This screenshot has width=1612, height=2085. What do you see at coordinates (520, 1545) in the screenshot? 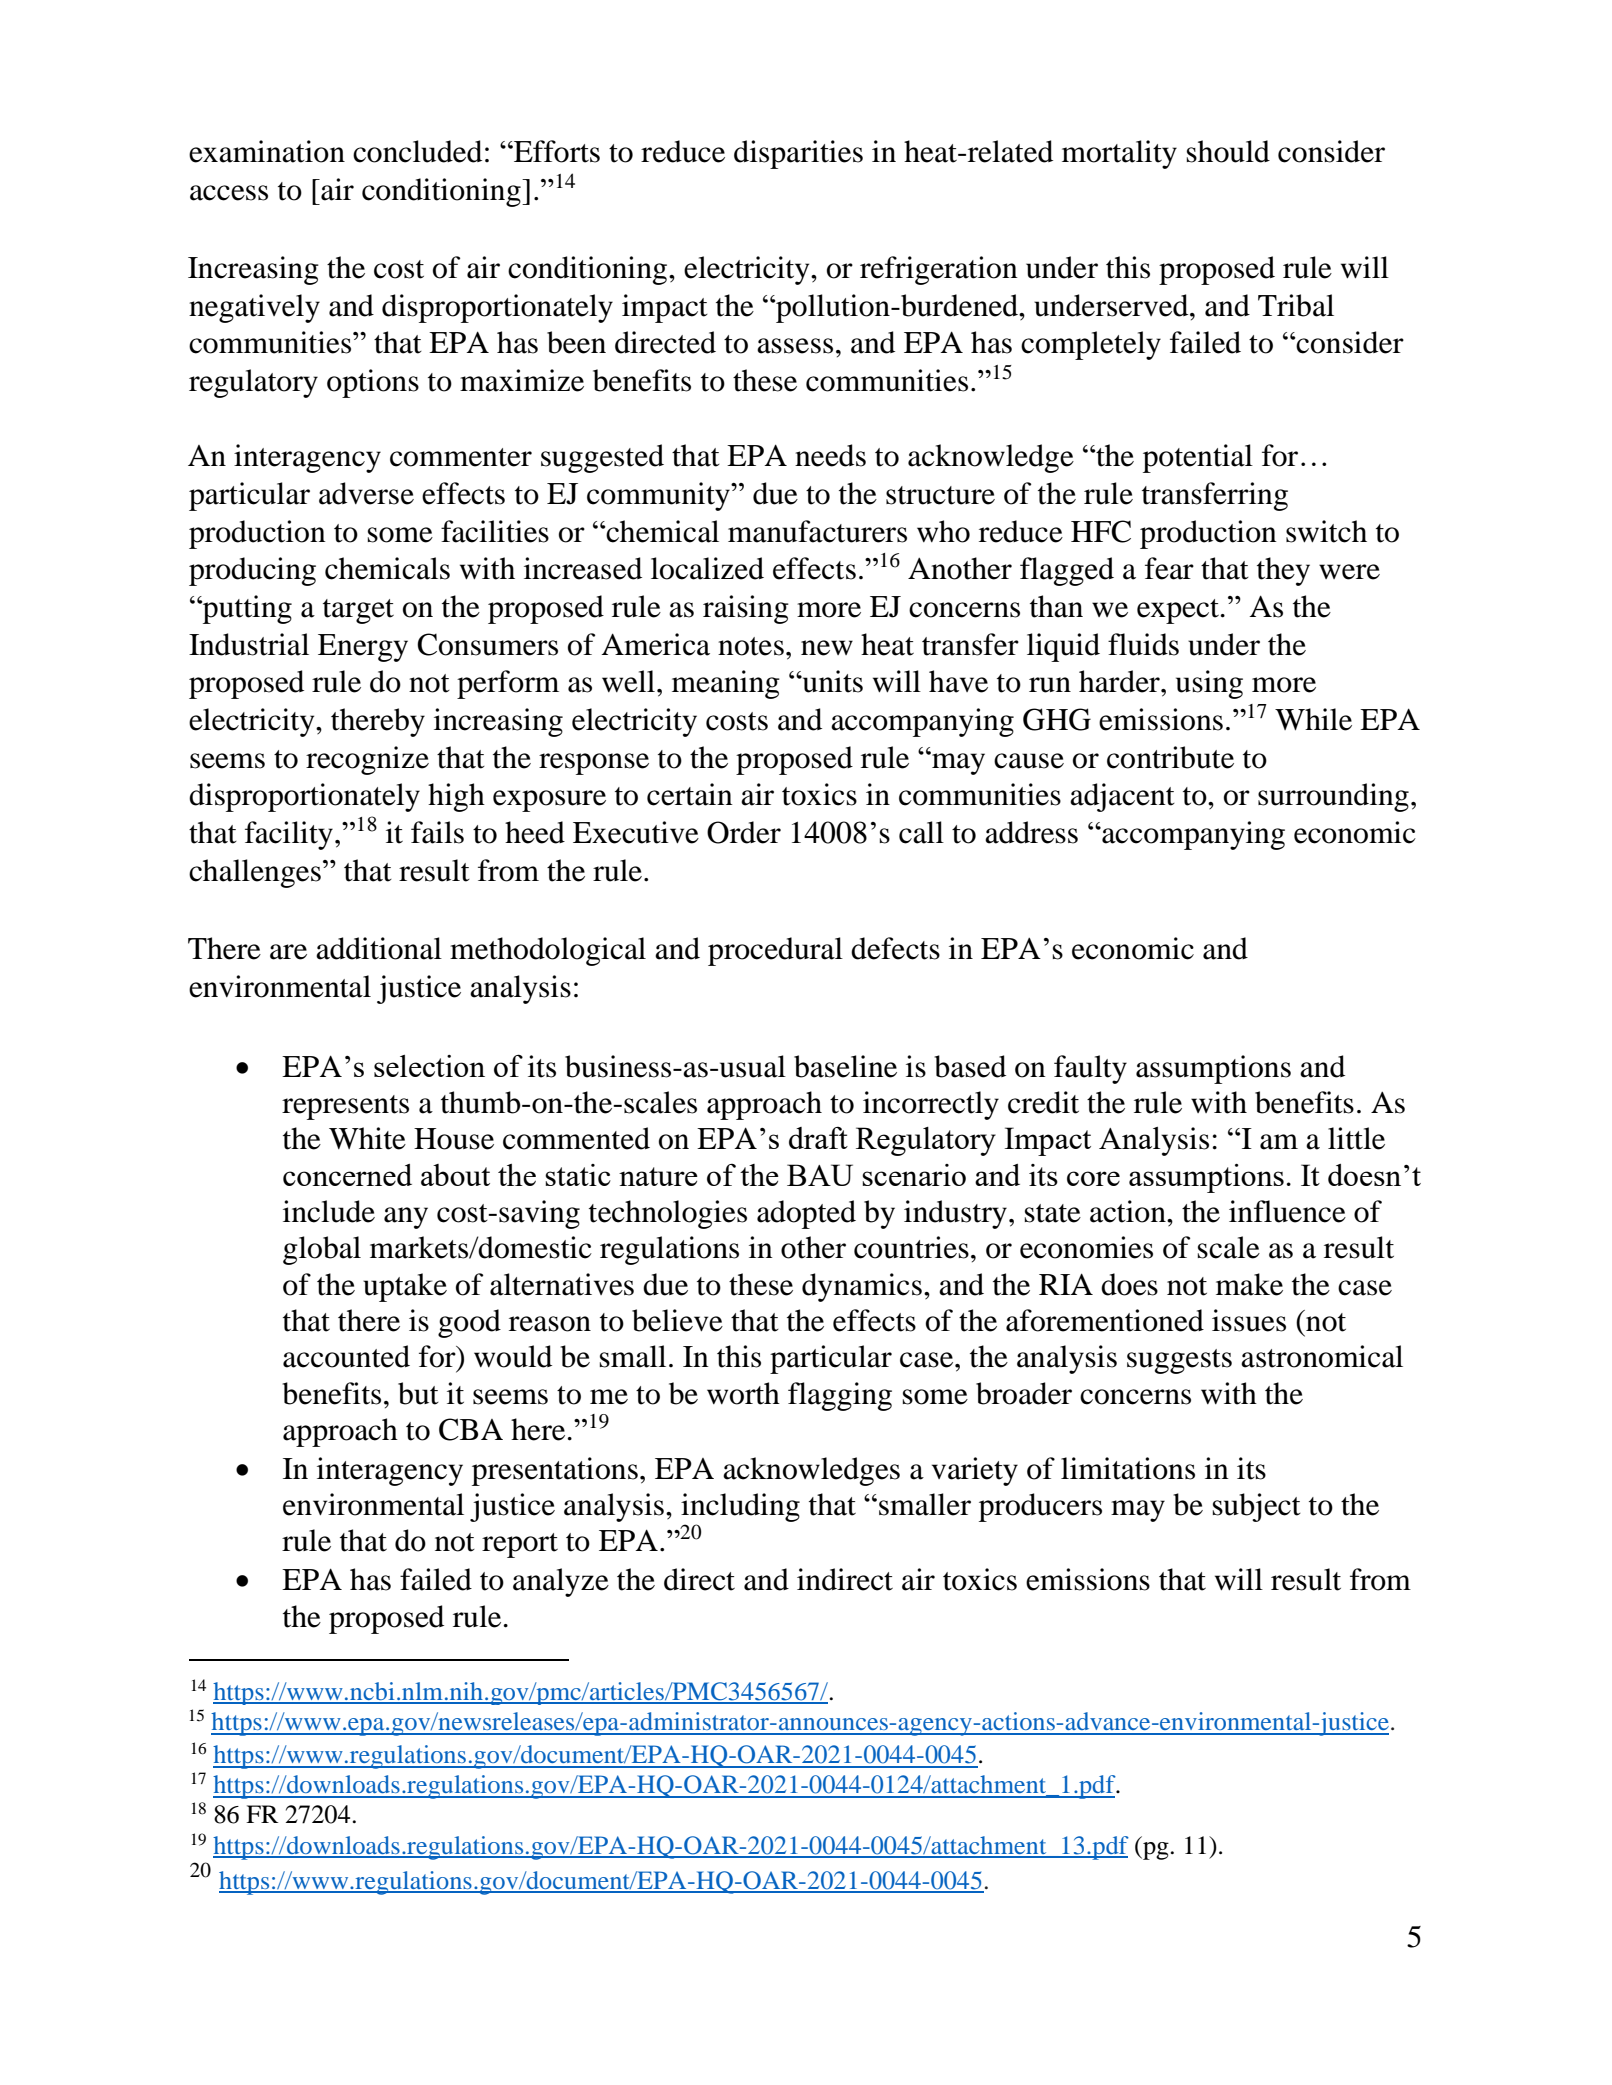
I see `report` at bounding box center [520, 1545].
